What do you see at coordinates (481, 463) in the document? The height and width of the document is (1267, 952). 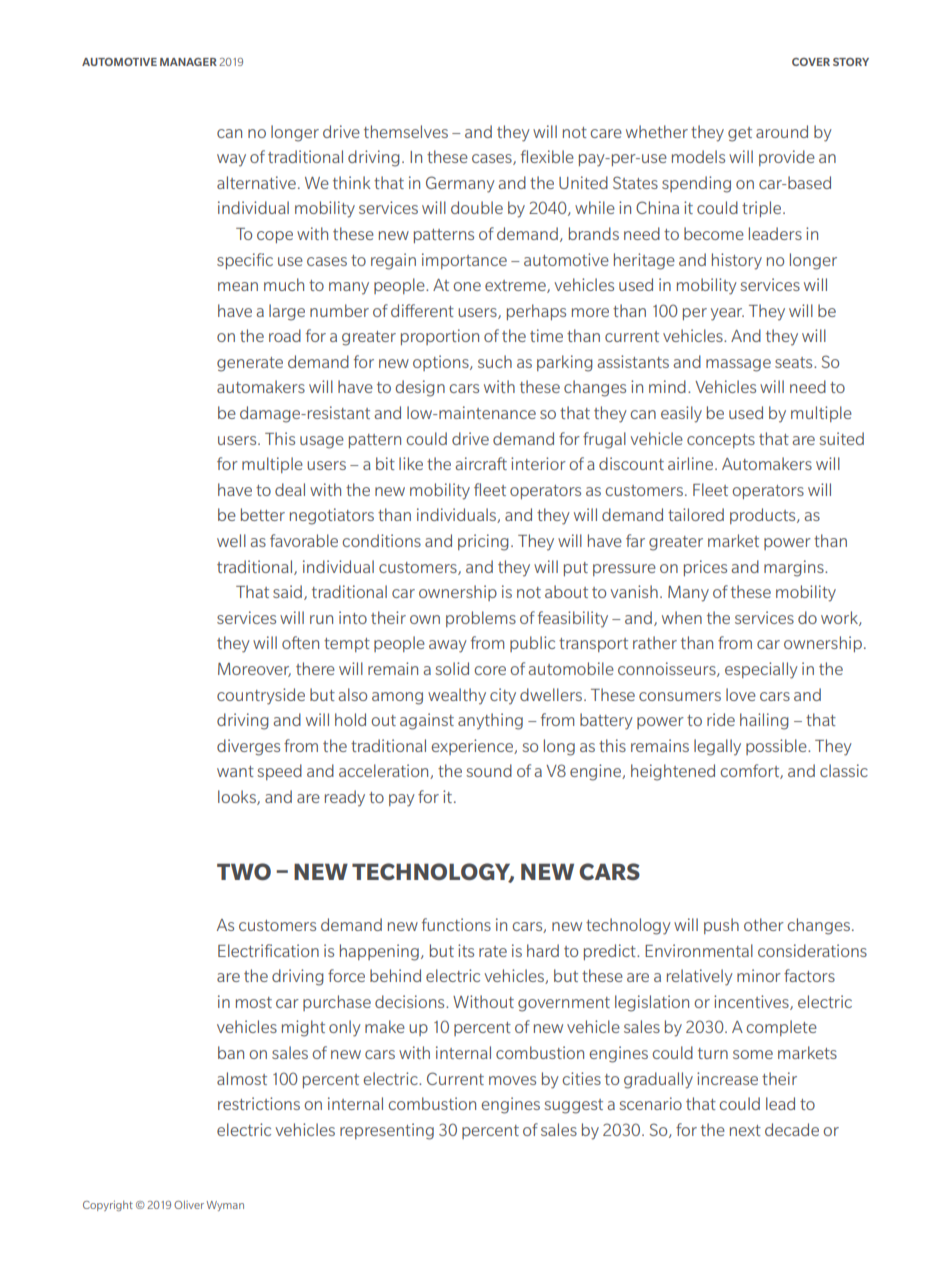 I see `aircraft` at bounding box center [481, 463].
